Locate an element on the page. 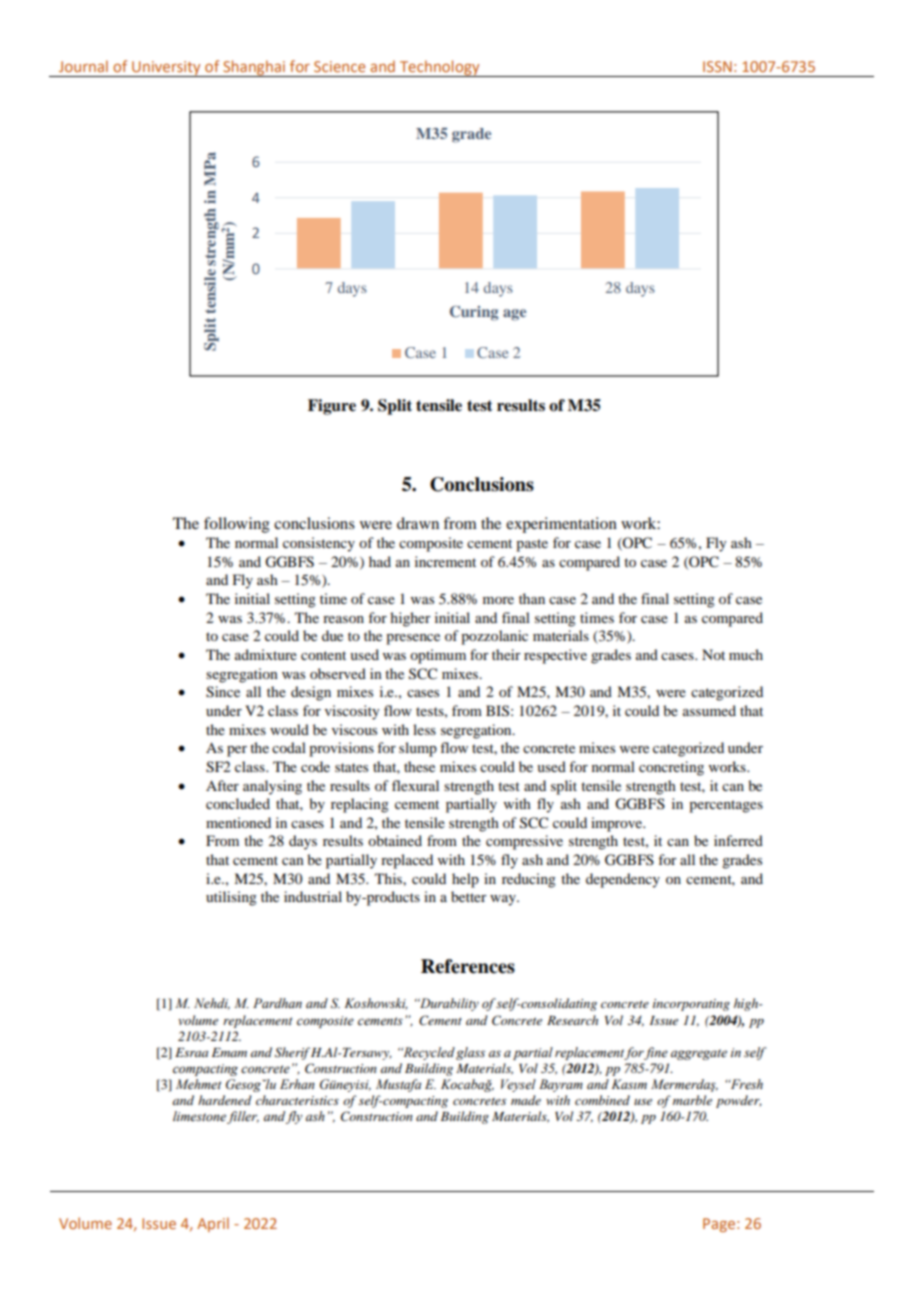  Not is located at coordinates (713, 654).
